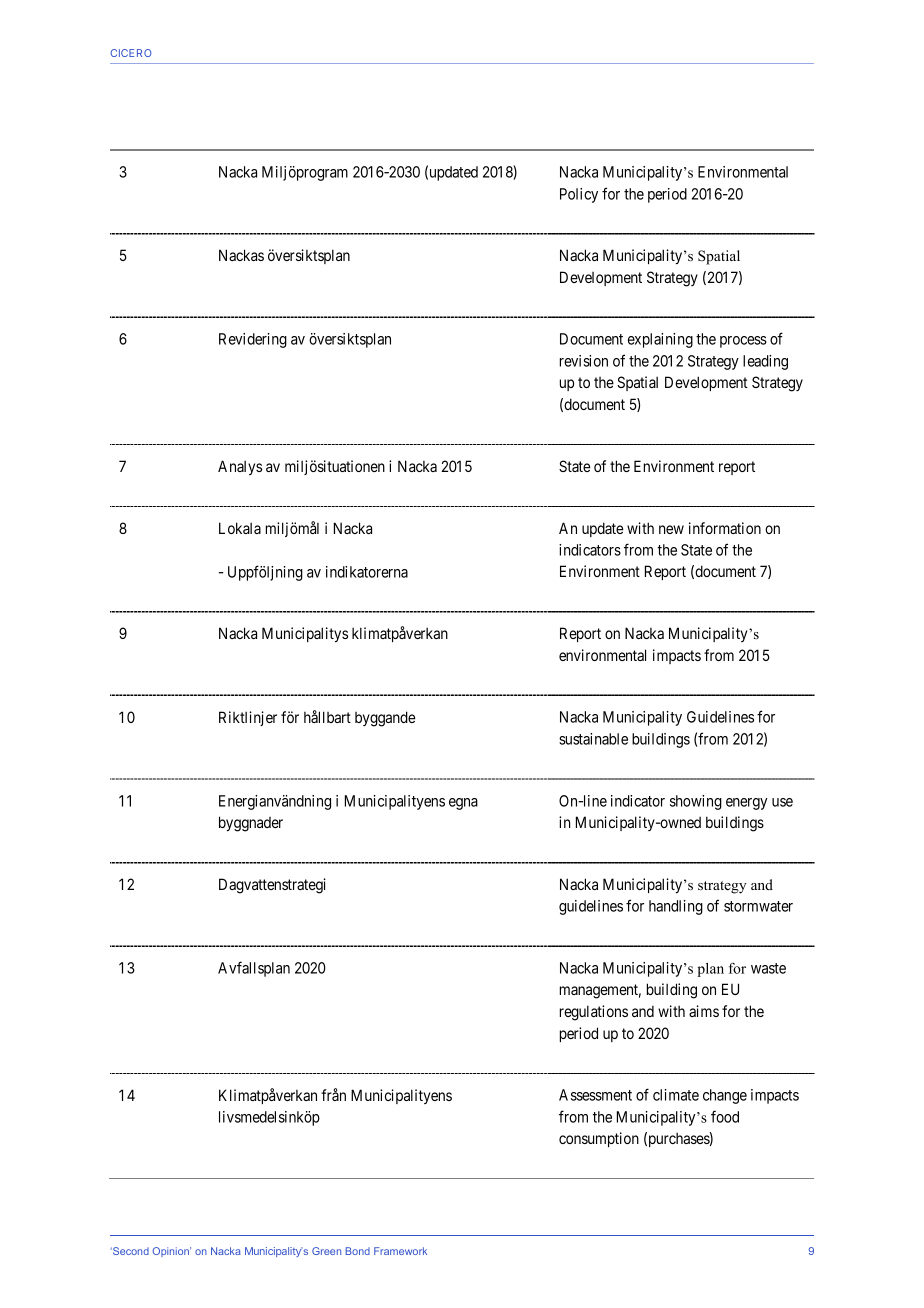  What do you see at coordinates (725, 528) in the image?
I see `information` at bounding box center [725, 528].
